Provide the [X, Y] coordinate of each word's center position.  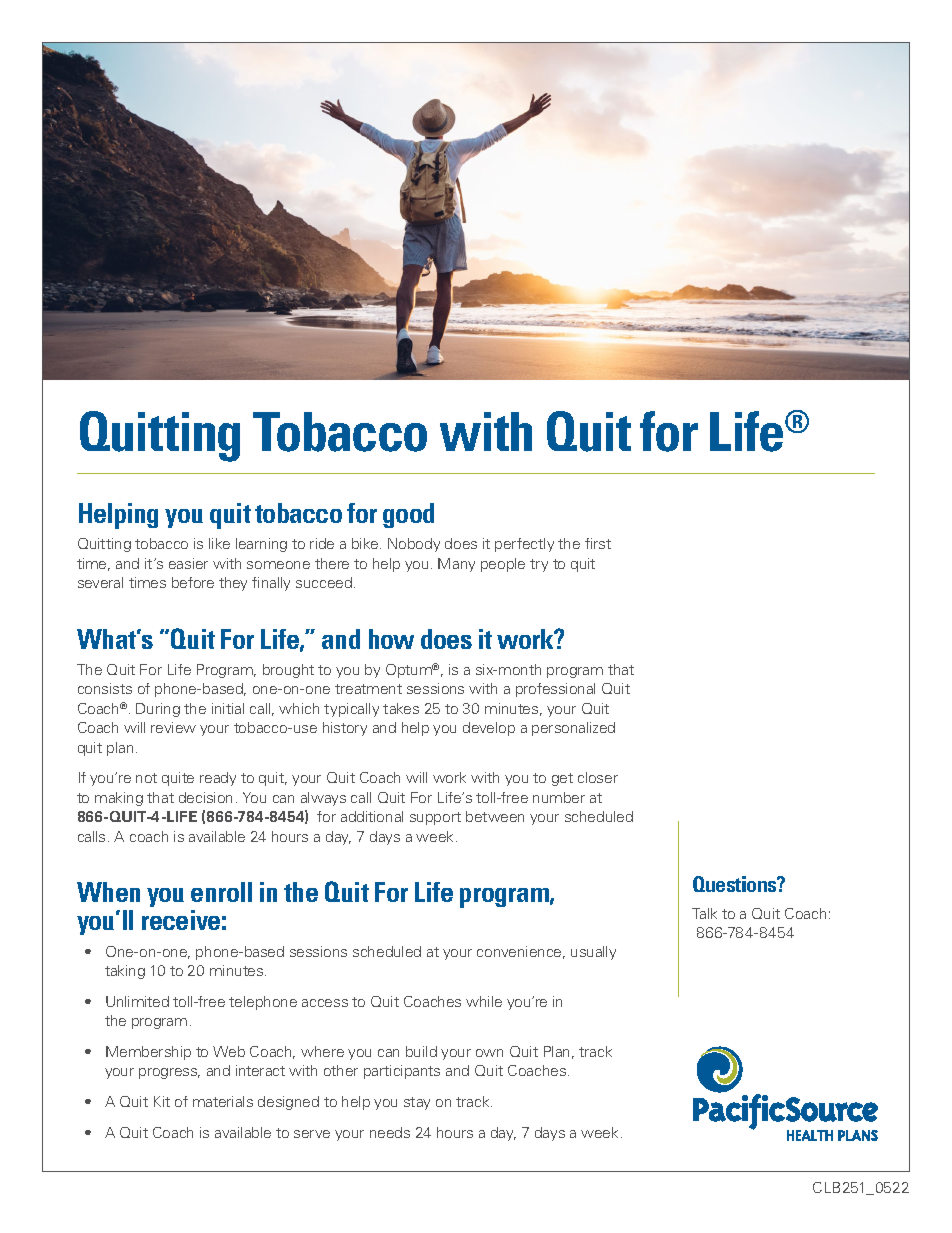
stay [417, 1103]
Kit [162, 1101]
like [219, 543]
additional [372, 816]
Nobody [414, 545]
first [598, 543]
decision [205, 797]
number [559, 797]
